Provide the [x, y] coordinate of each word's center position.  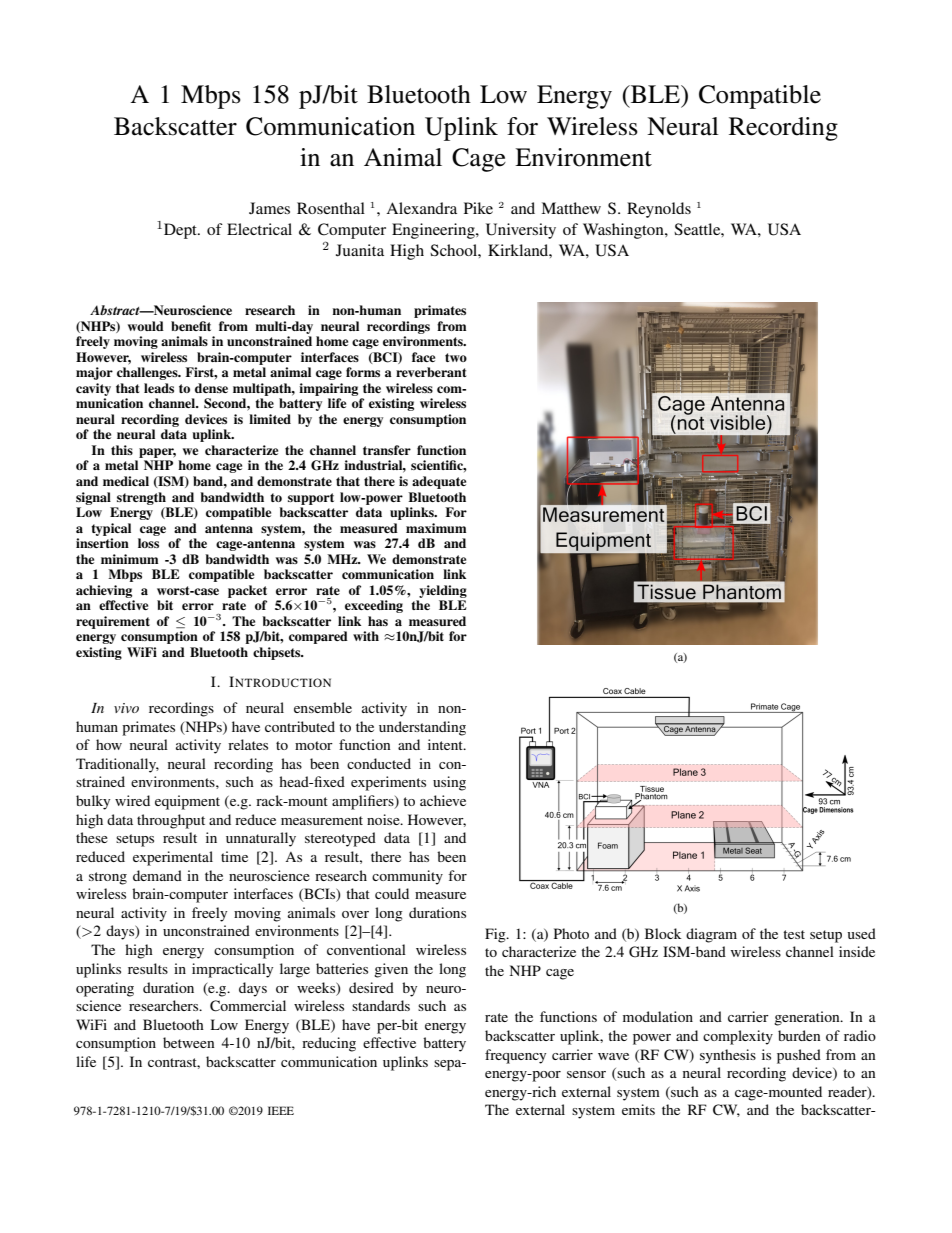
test [794, 934]
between [189, 1042]
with [366, 636]
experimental [173, 858]
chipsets [278, 653]
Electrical [259, 229]
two [456, 357]
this [122, 450]
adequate [439, 482]
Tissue [651, 790]
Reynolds [659, 210]
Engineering [434, 231]
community [407, 877]
